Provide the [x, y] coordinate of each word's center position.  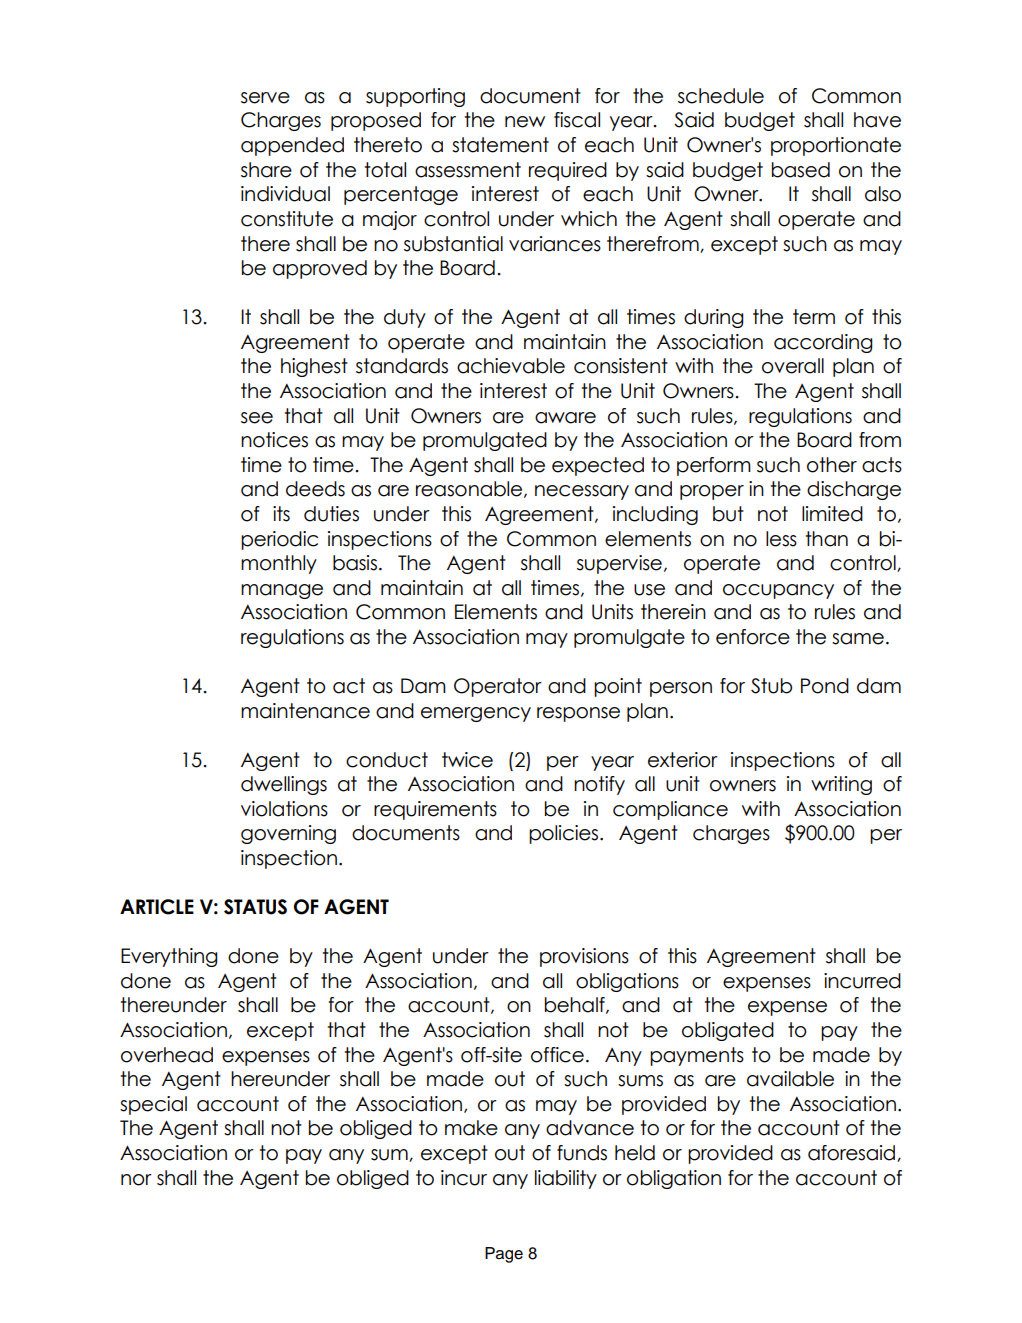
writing [841, 785]
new [525, 122]
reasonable [470, 489]
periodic [279, 540]
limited [832, 514]
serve [265, 98]
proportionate [836, 146]
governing [288, 834]
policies [565, 834]
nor [136, 1180]
